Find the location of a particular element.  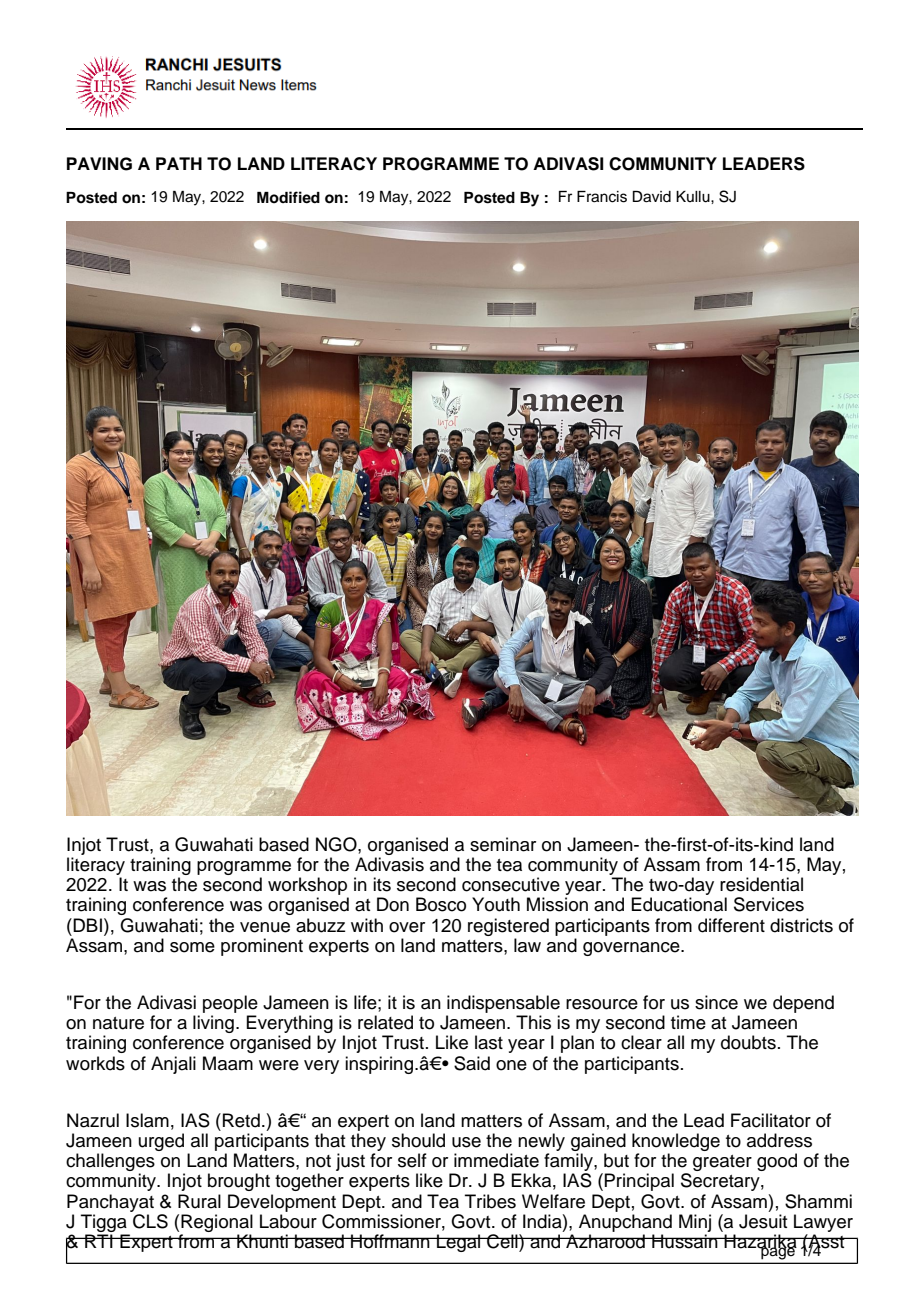

Bosco is located at coordinates (441, 904).
